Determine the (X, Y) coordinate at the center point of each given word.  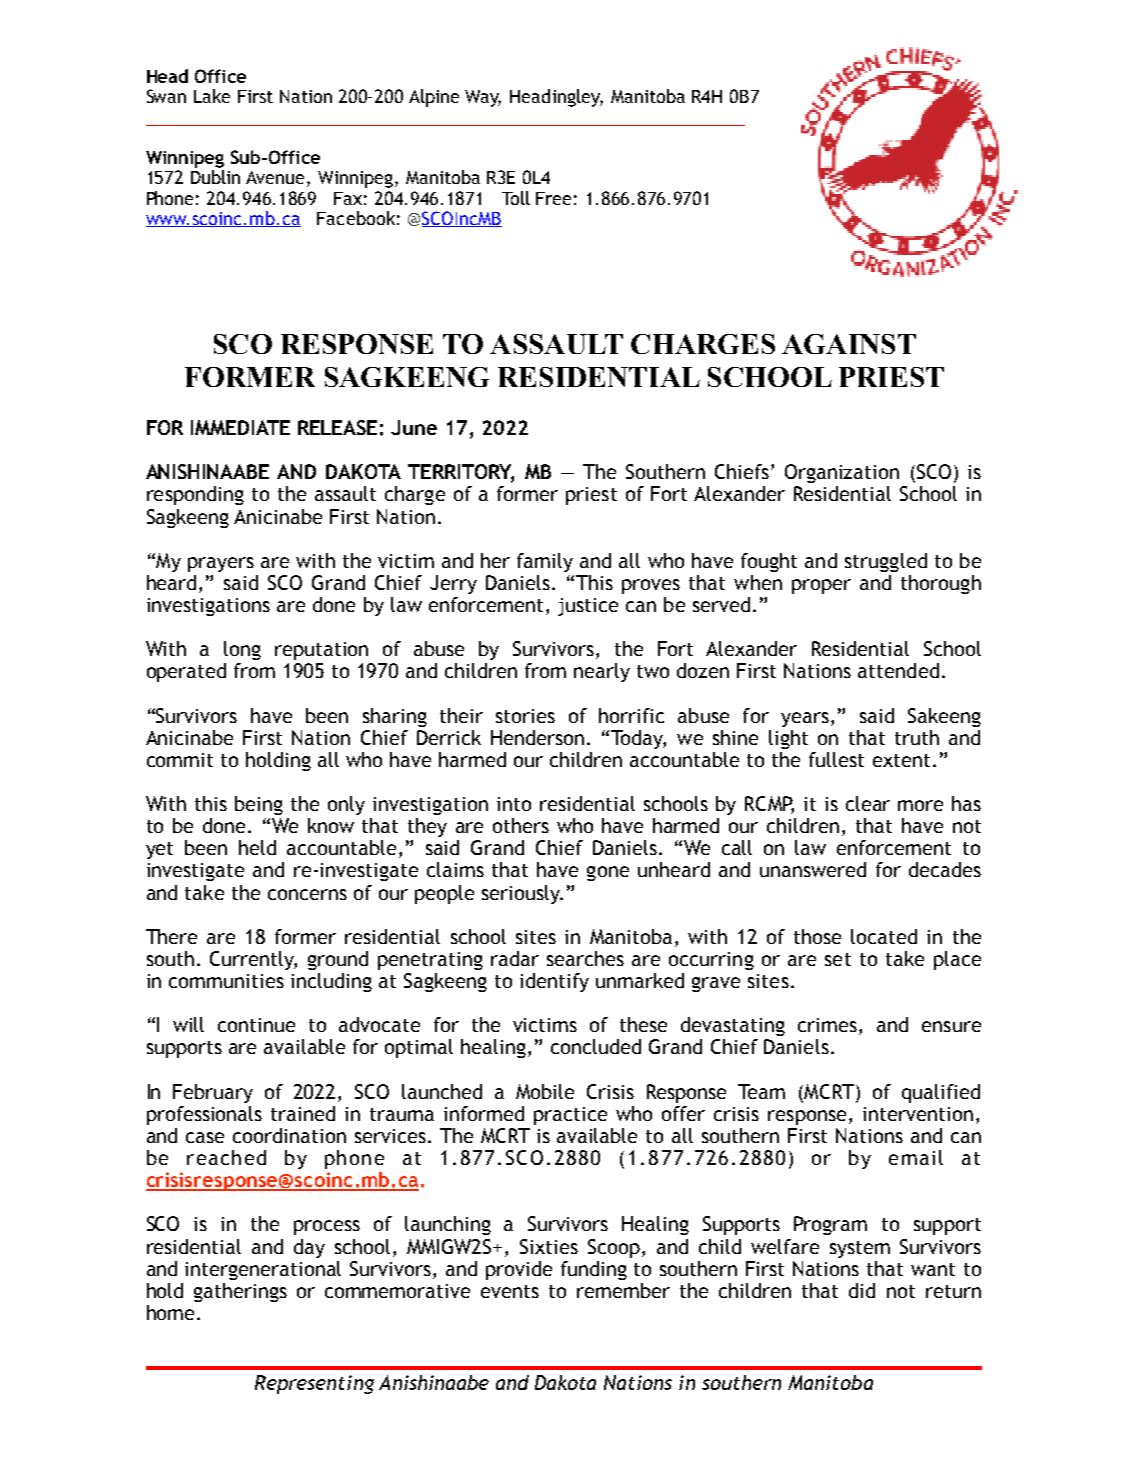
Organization (842, 473)
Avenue (277, 179)
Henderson (537, 737)
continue (256, 1025)
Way (483, 98)
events (510, 1291)
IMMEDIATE (240, 427)
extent (901, 760)
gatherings (240, 1292)
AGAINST (849, 344)
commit (180, 760)
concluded (596, 1046)
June (414, 427)
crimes (827, 1025)
